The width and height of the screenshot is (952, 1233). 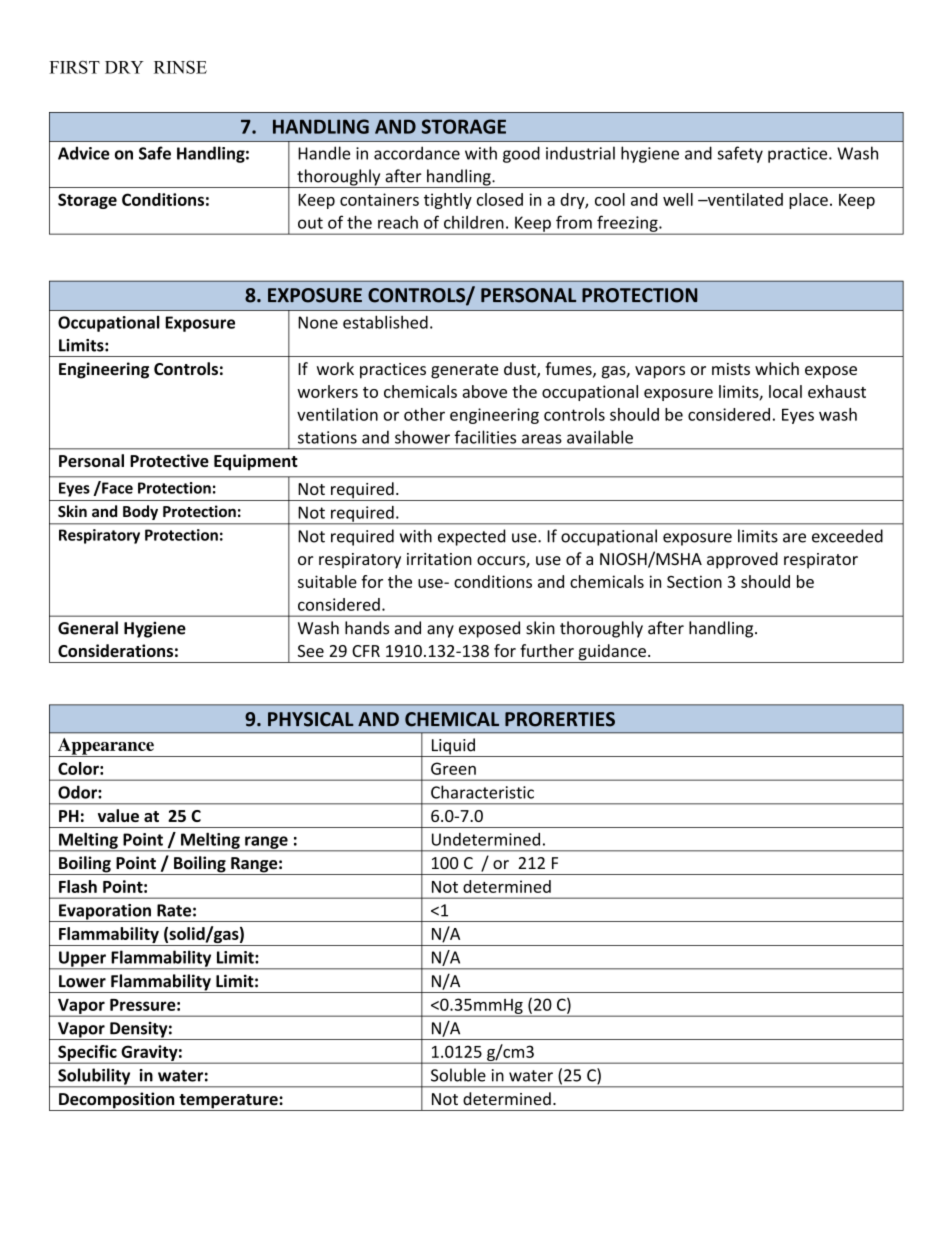 What do you see at coordinates (439, 559) in the screenshot?
I see `irritation` at bounding box center [439, 559].
